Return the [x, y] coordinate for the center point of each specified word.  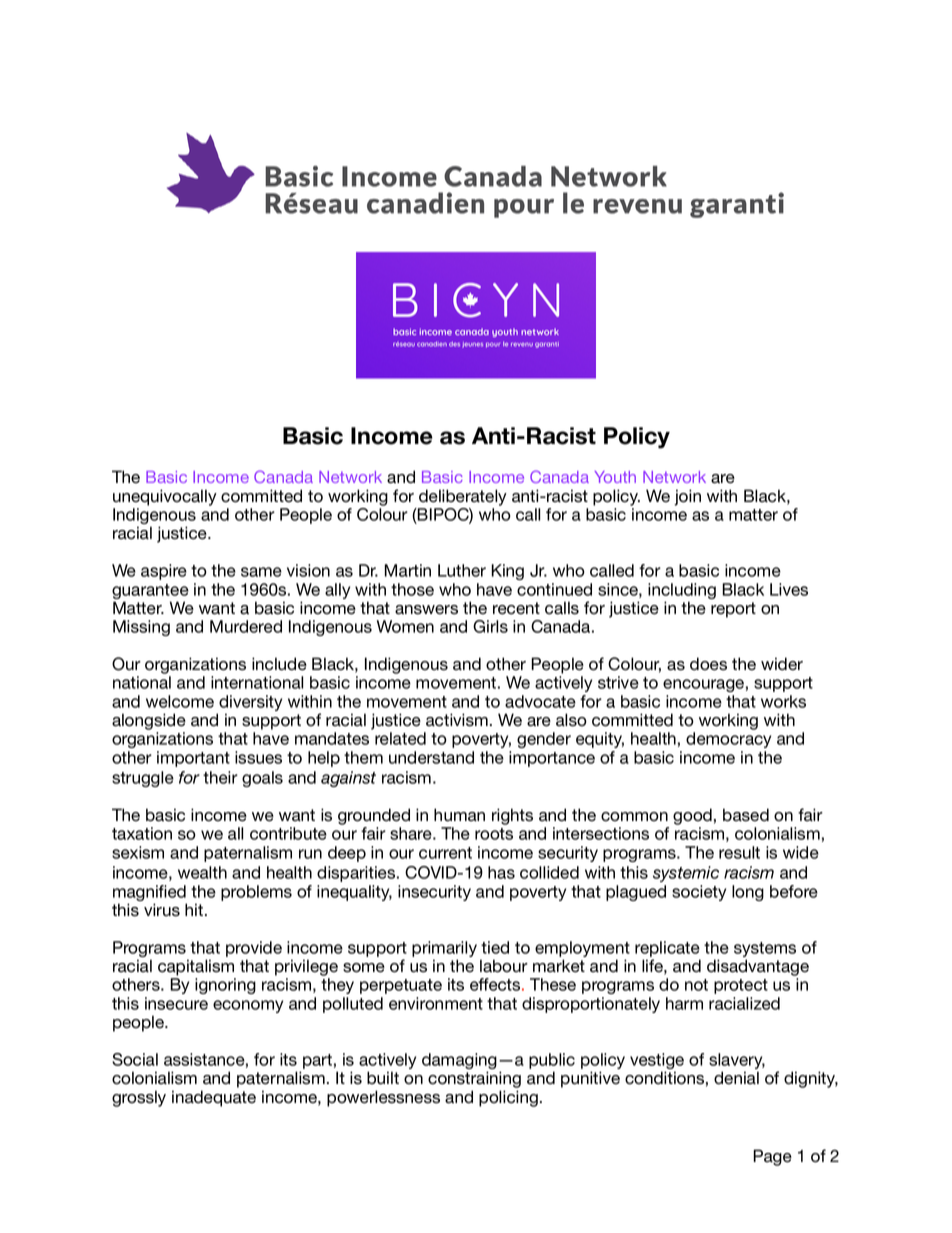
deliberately [463, 497]
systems [765, 951]
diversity [249, 704]
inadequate [214, 1098]
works [783, 701]
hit [195, 909]
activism [457, 720]
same [261, 572]
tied [495, 947]
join [687, 497]
